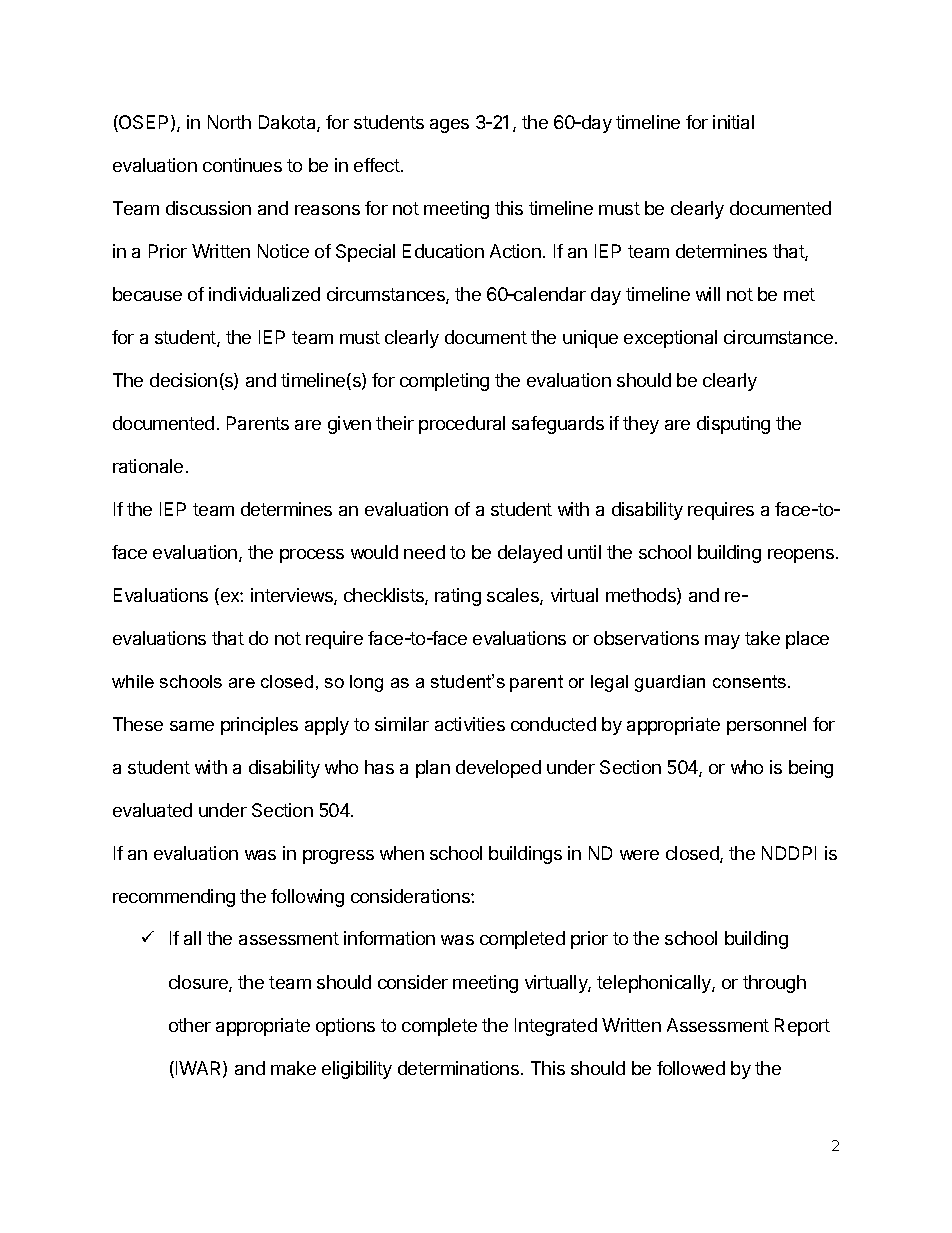 The image size is (952, 1233). What do you see at coordinates (733, 425) in the page?
I see `disputing` at bounding box center [733, 425].
